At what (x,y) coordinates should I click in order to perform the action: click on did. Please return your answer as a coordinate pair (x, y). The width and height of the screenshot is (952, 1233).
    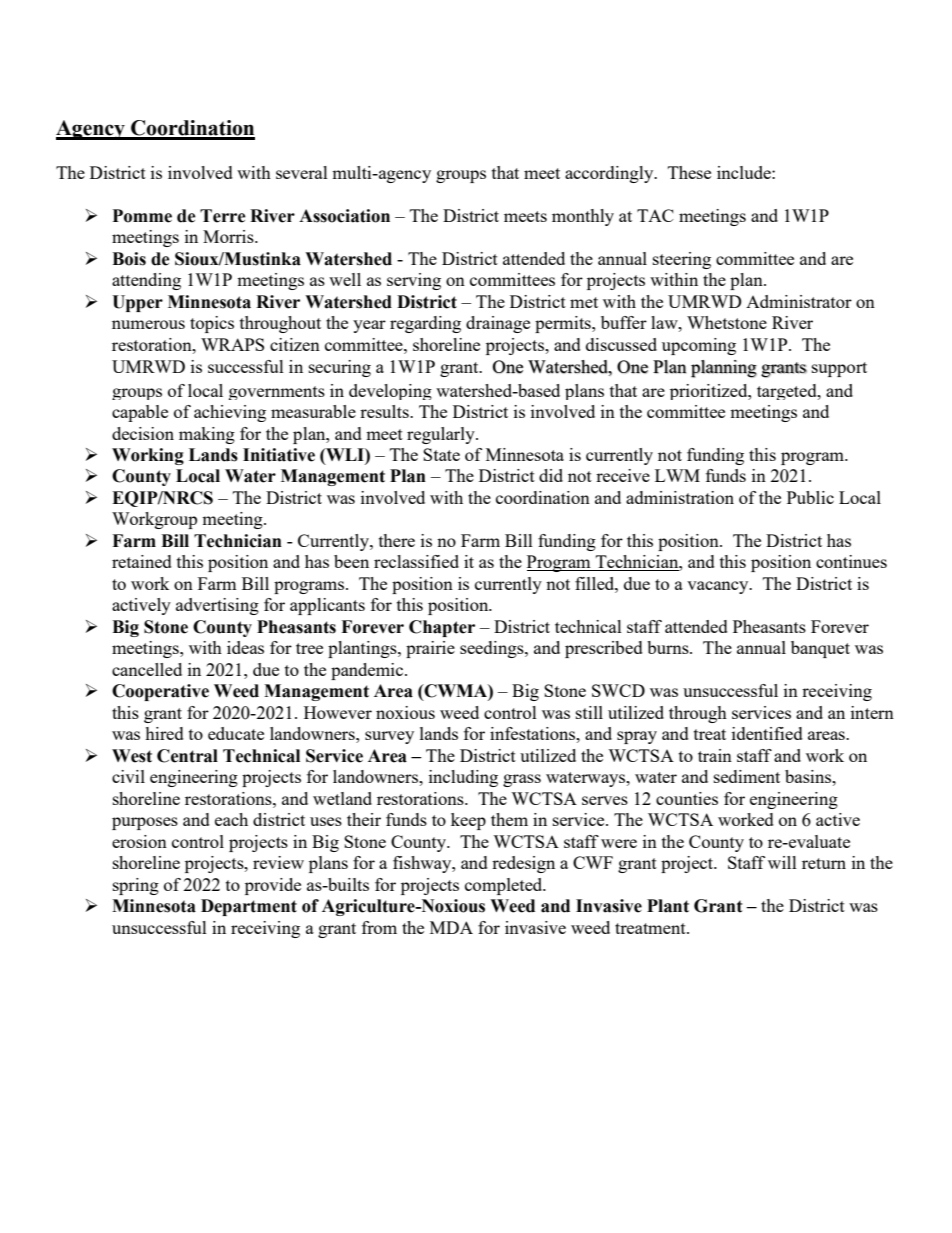
    Looking at the image, I should click on (551, 475).
